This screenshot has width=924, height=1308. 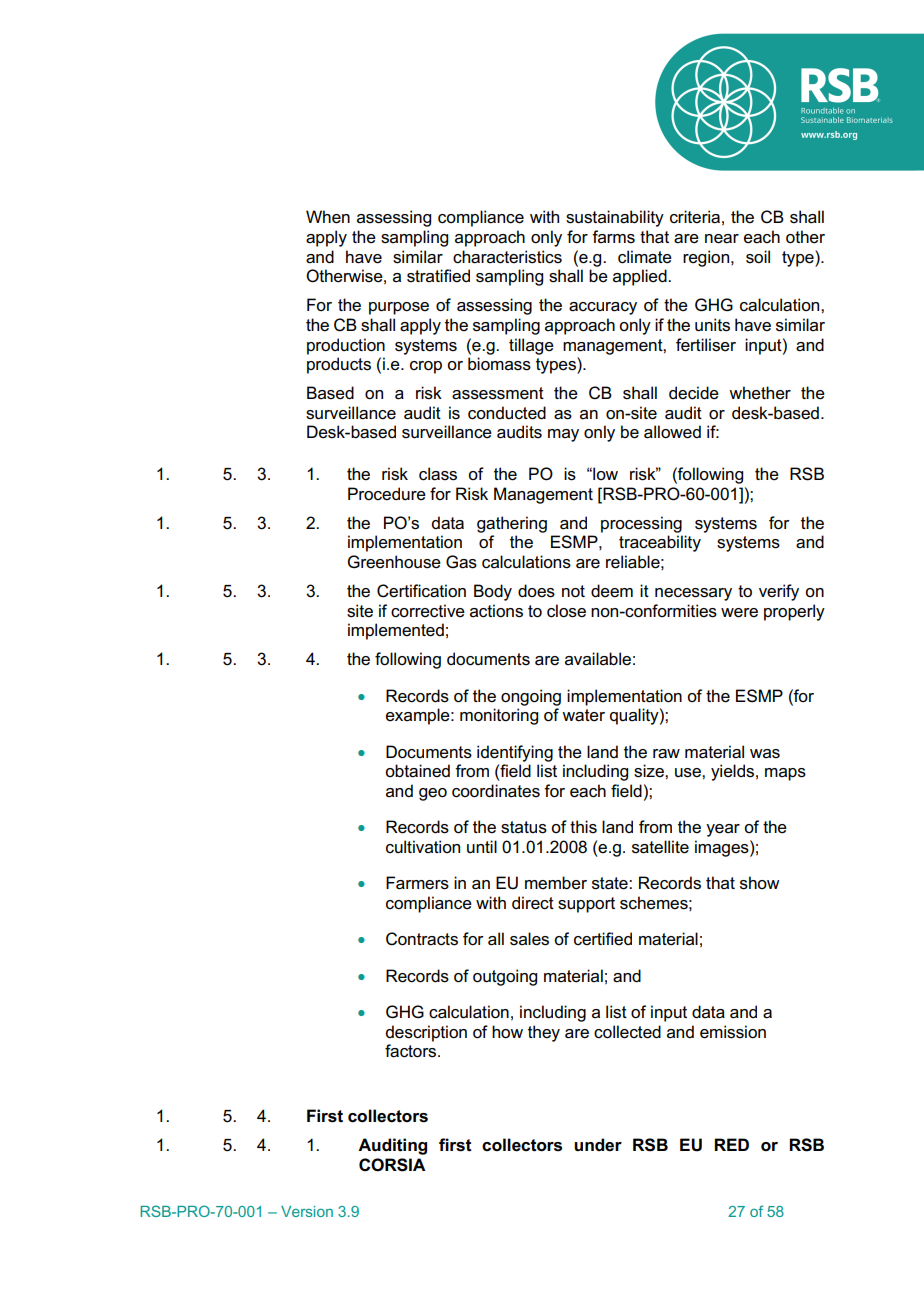 What do you see at coordinates (307, 1211) in the screenshot?
I see `Version` at bounding box center [307, 1211].
